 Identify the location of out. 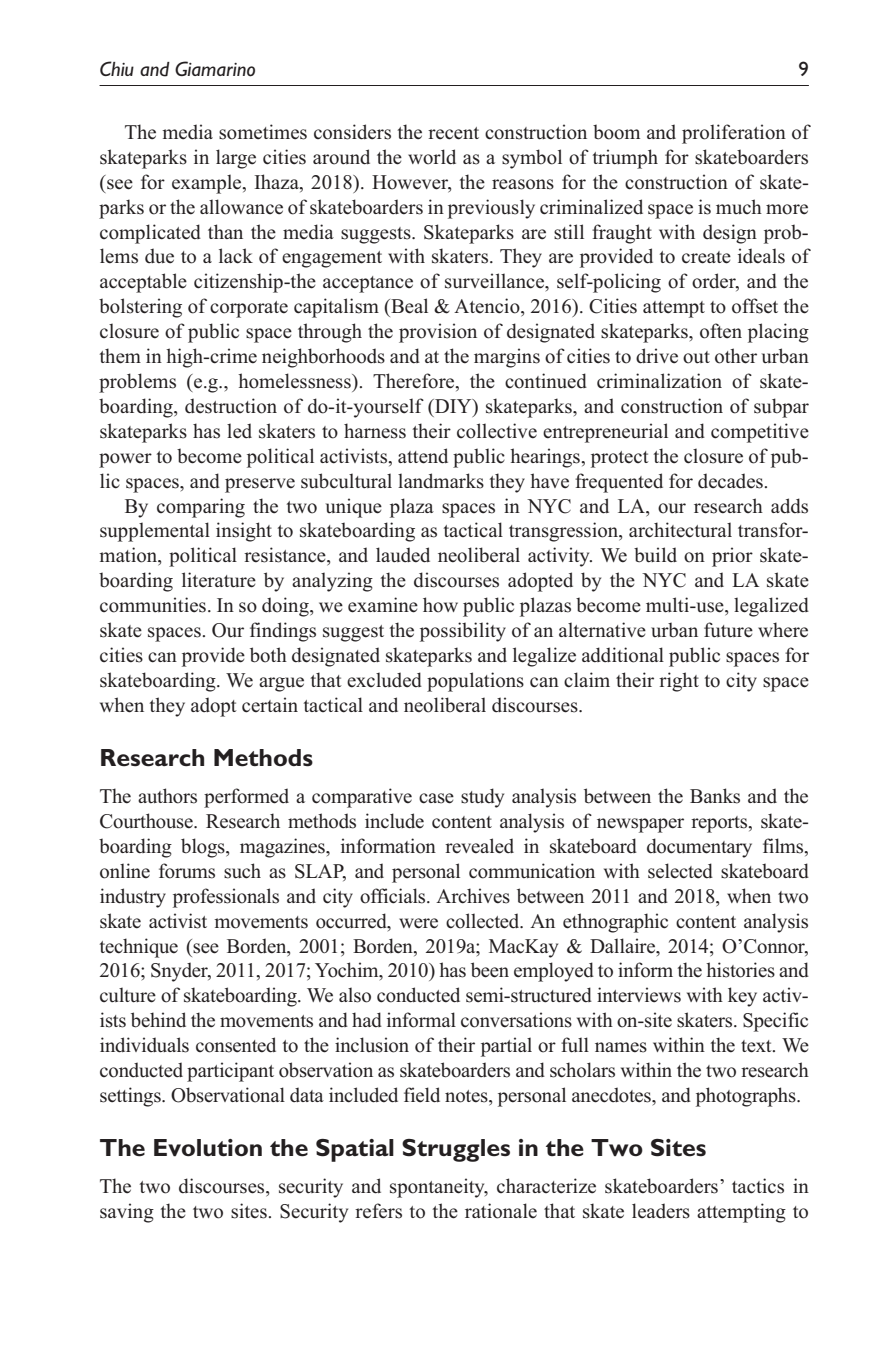
(696, 357).
